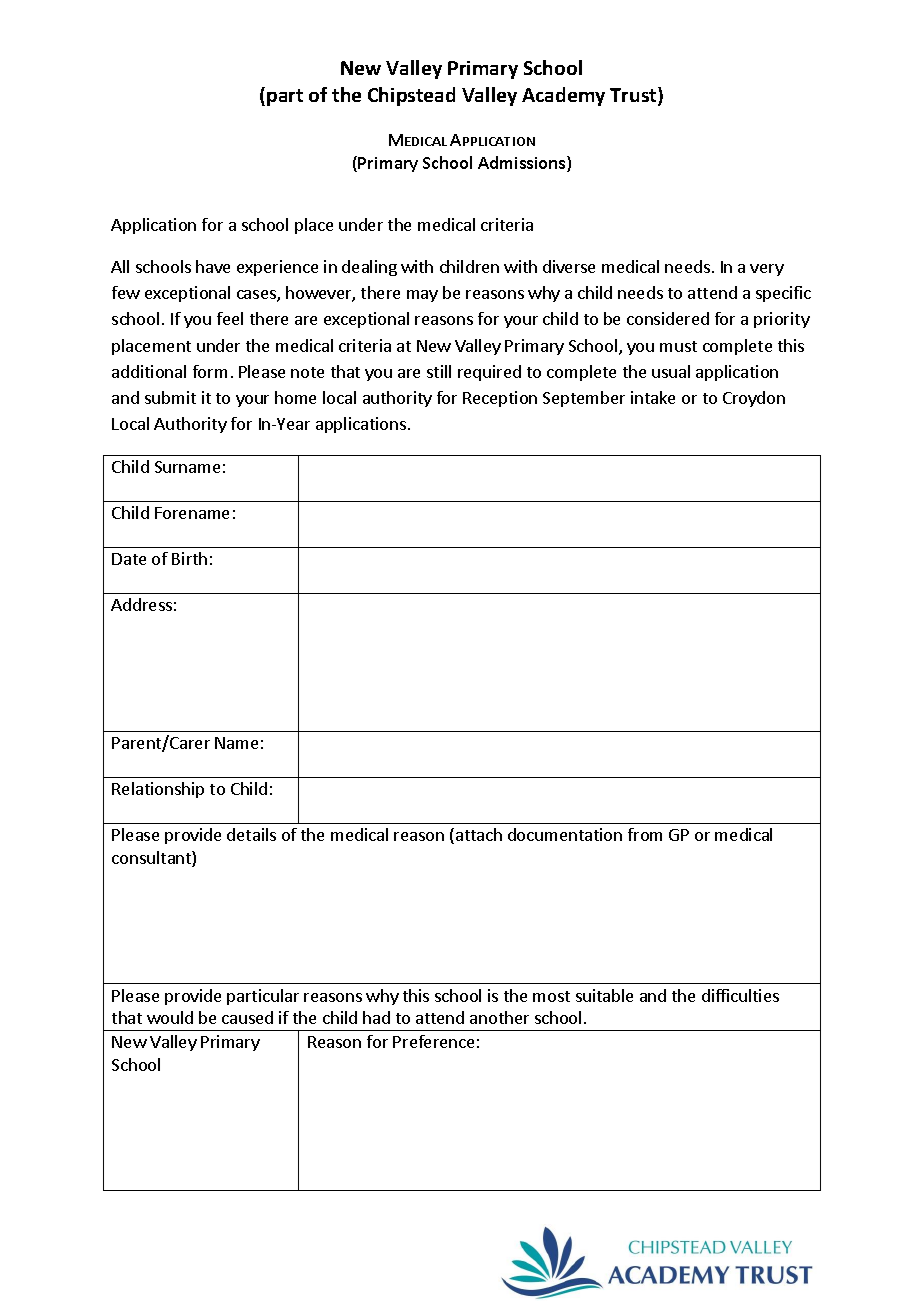 The image size is (924, 1308). I want to click on feel, so click(230, 318).
